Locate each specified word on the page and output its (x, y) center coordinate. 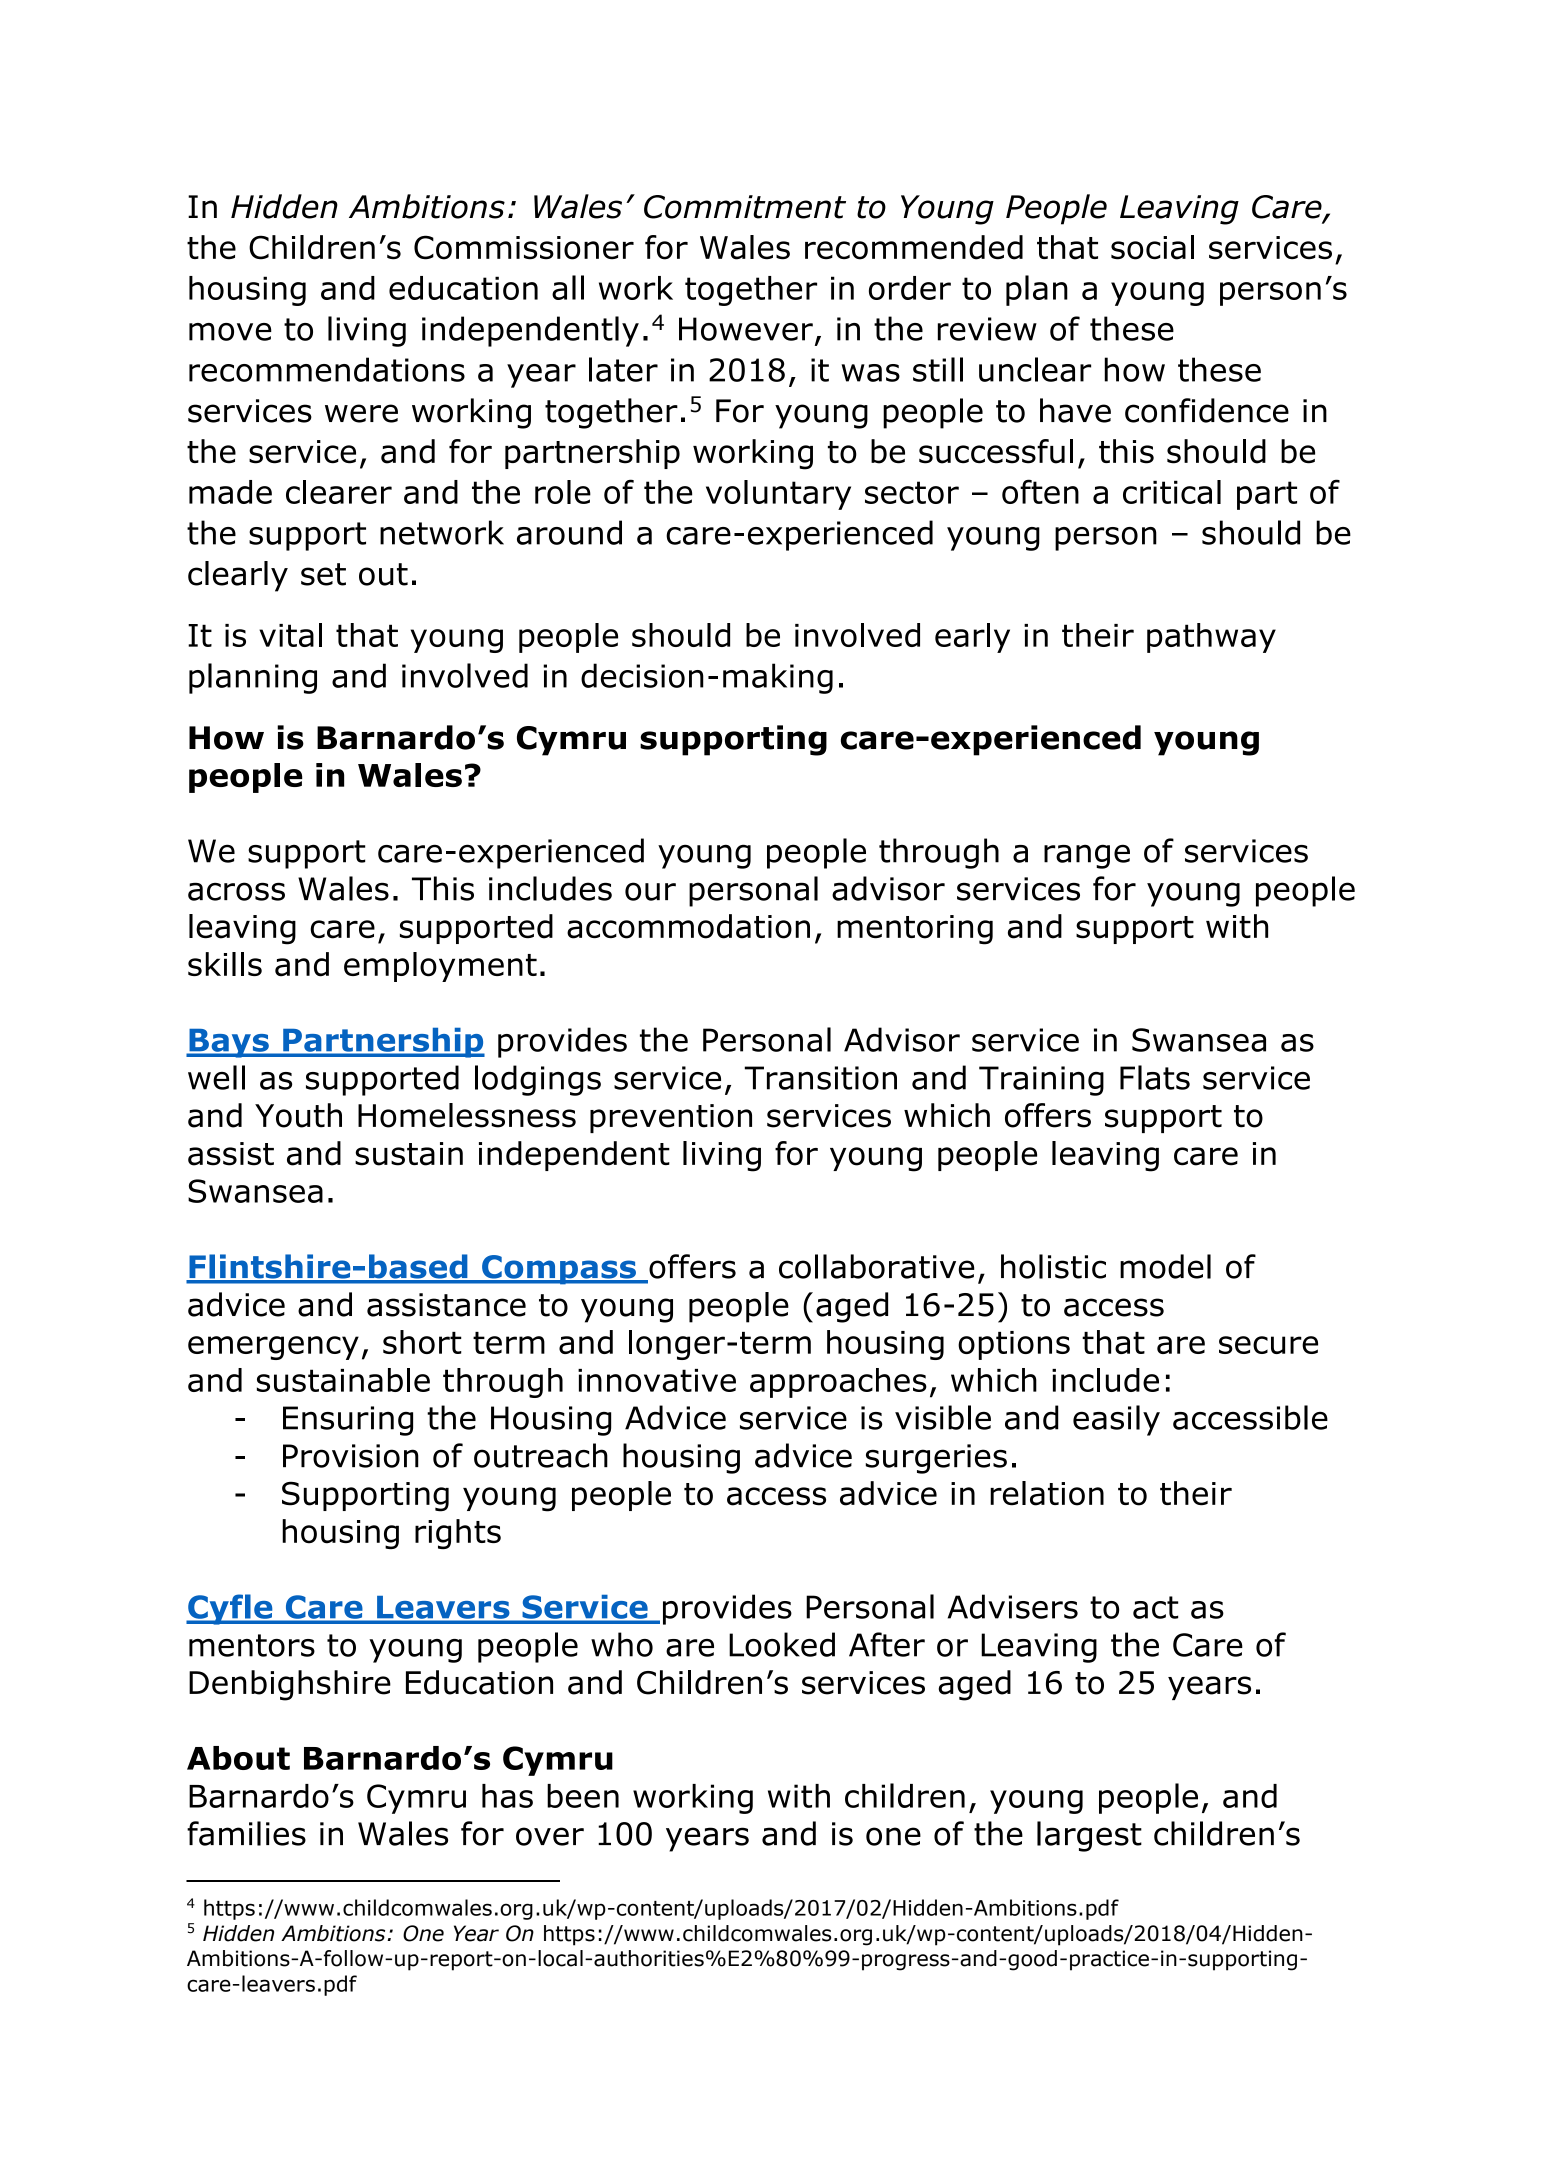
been (583, 1796)
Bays (229, 1043)
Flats (1155, 1077)
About (238, 1758)
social (1152, 247)
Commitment (745, 207)
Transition (820, 1078)
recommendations (327, 369)
